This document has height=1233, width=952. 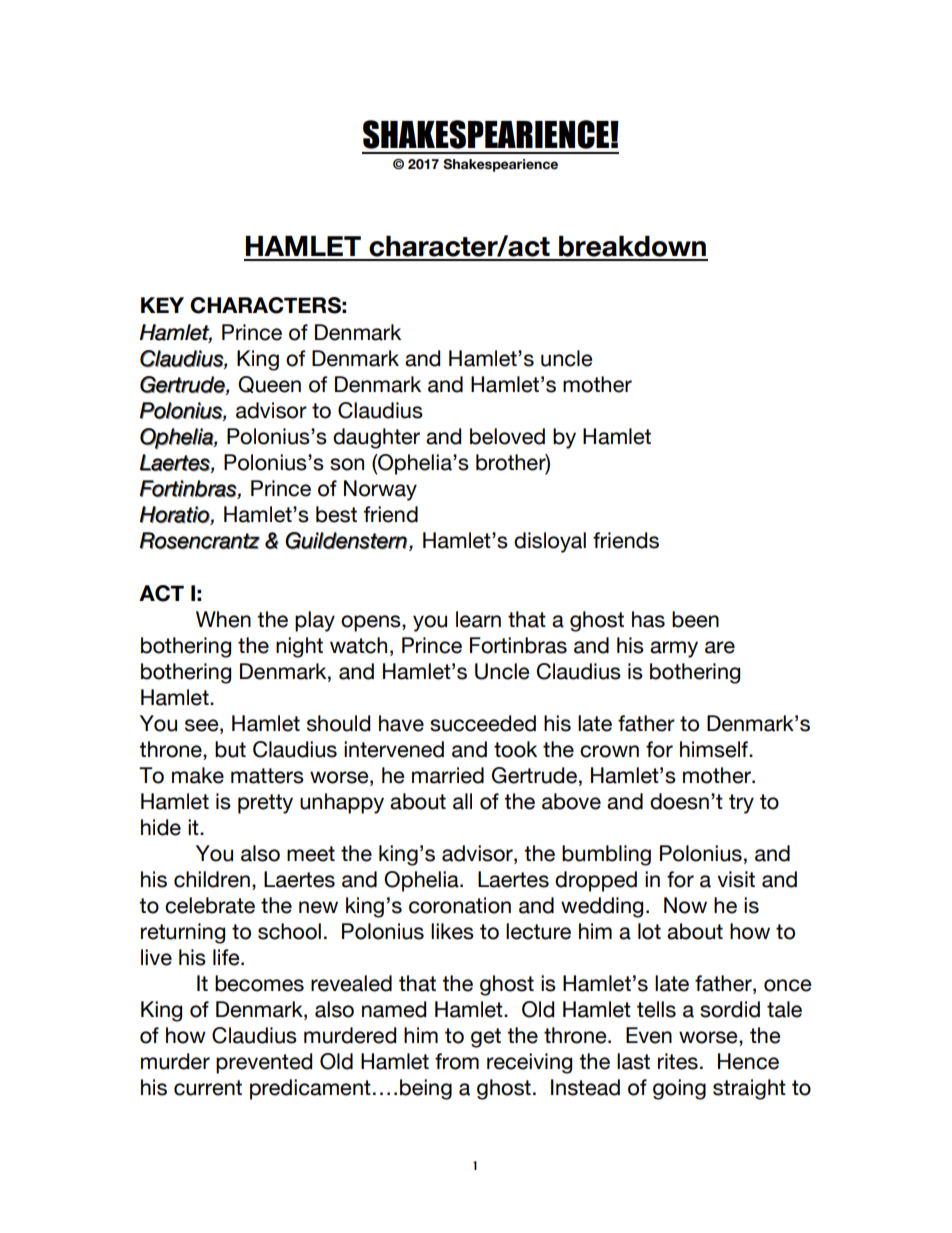 I want to click on from, so click(x=457, y=1061).
